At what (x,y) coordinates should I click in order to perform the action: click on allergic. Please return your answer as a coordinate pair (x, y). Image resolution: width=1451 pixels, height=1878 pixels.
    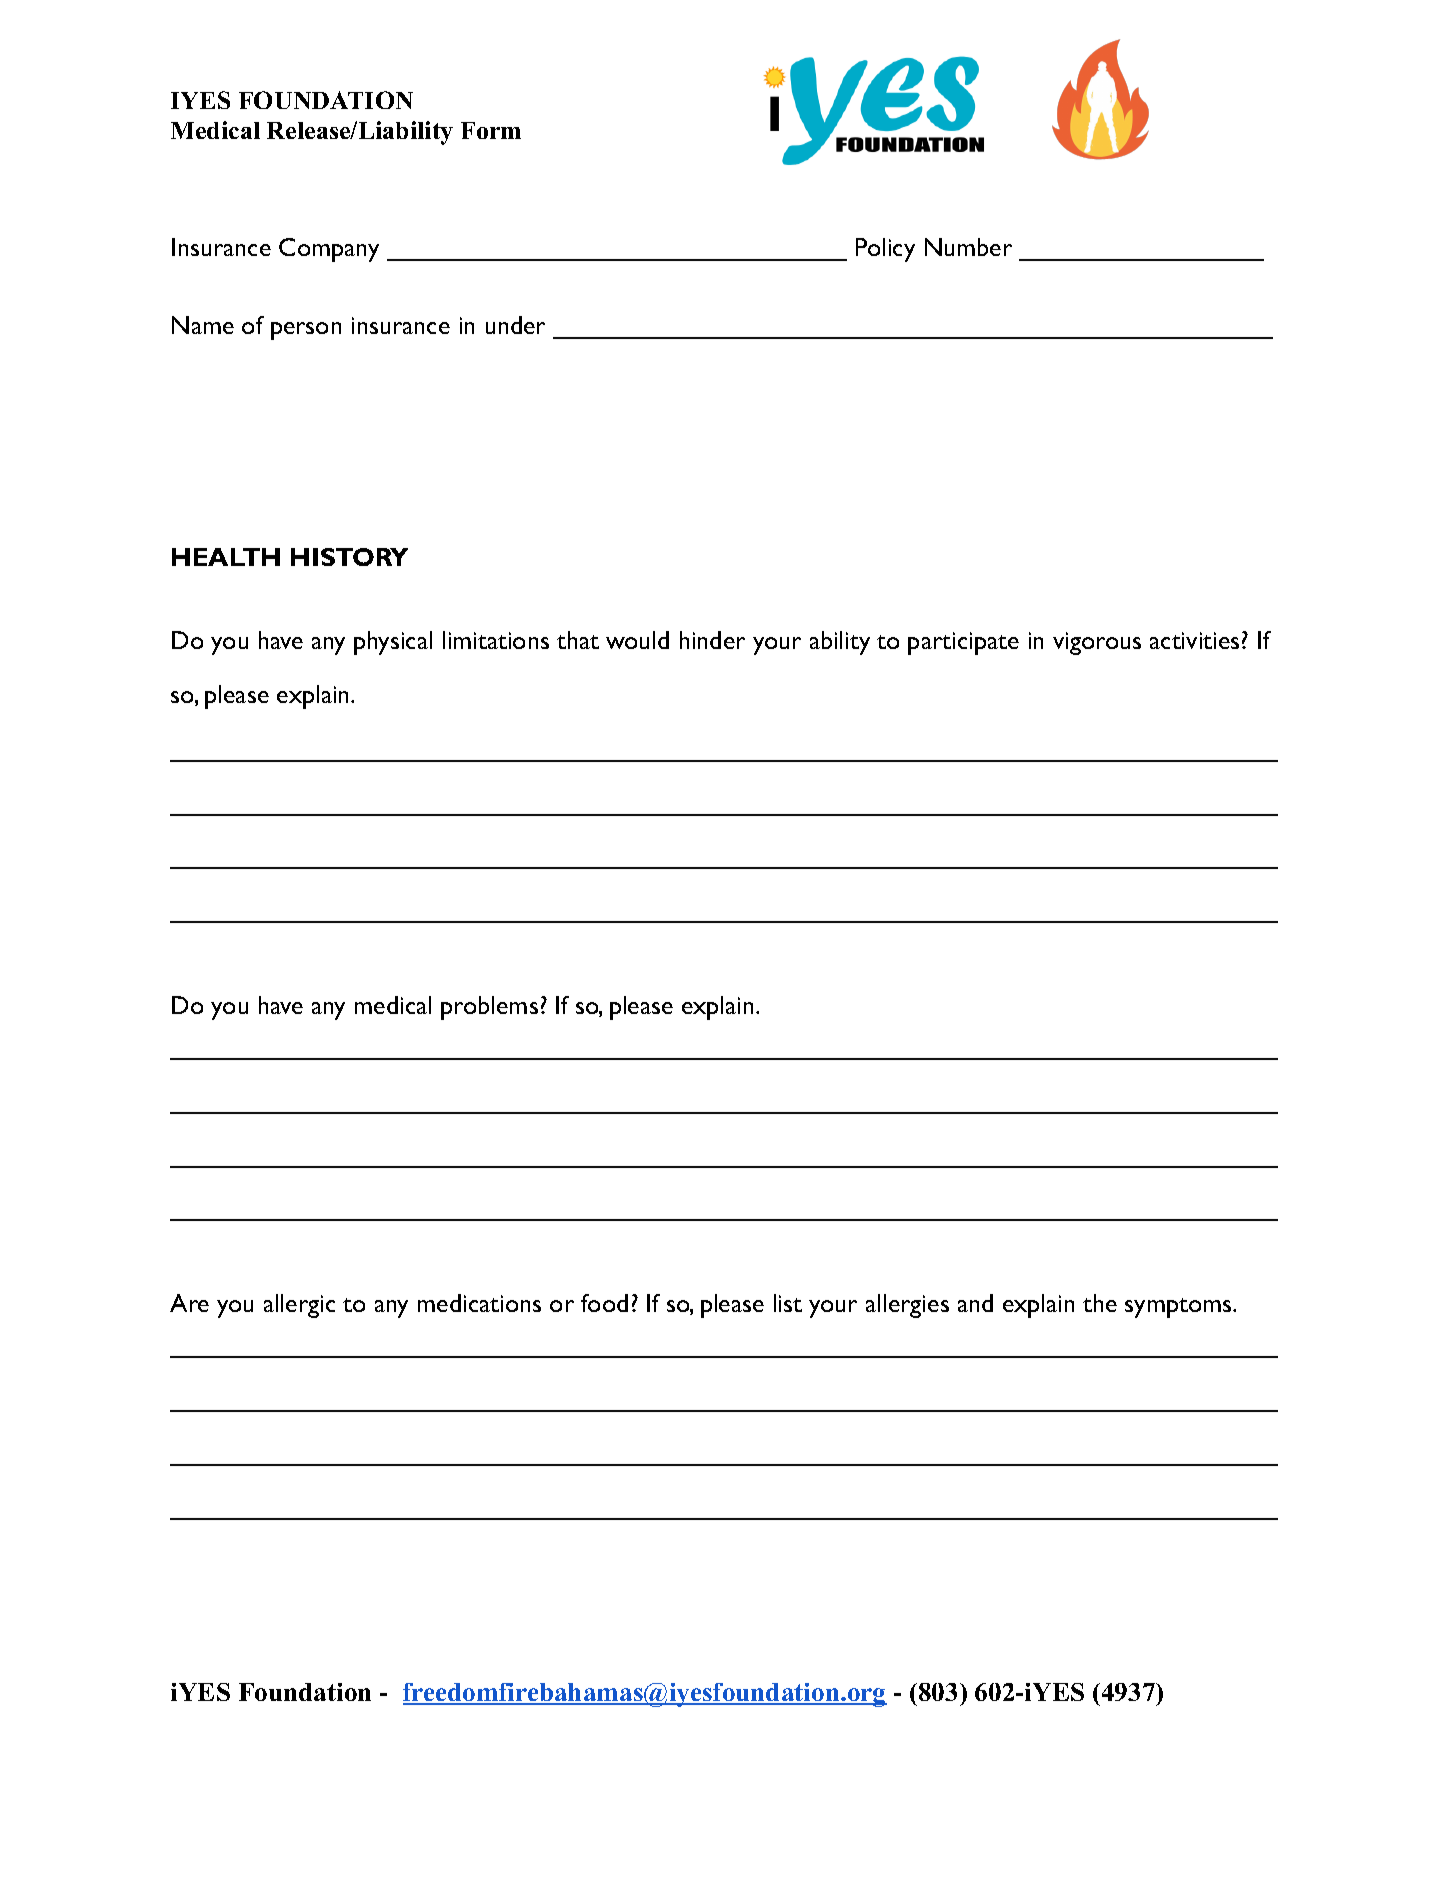
    Looking at the image, I should click on (299, 1306).
